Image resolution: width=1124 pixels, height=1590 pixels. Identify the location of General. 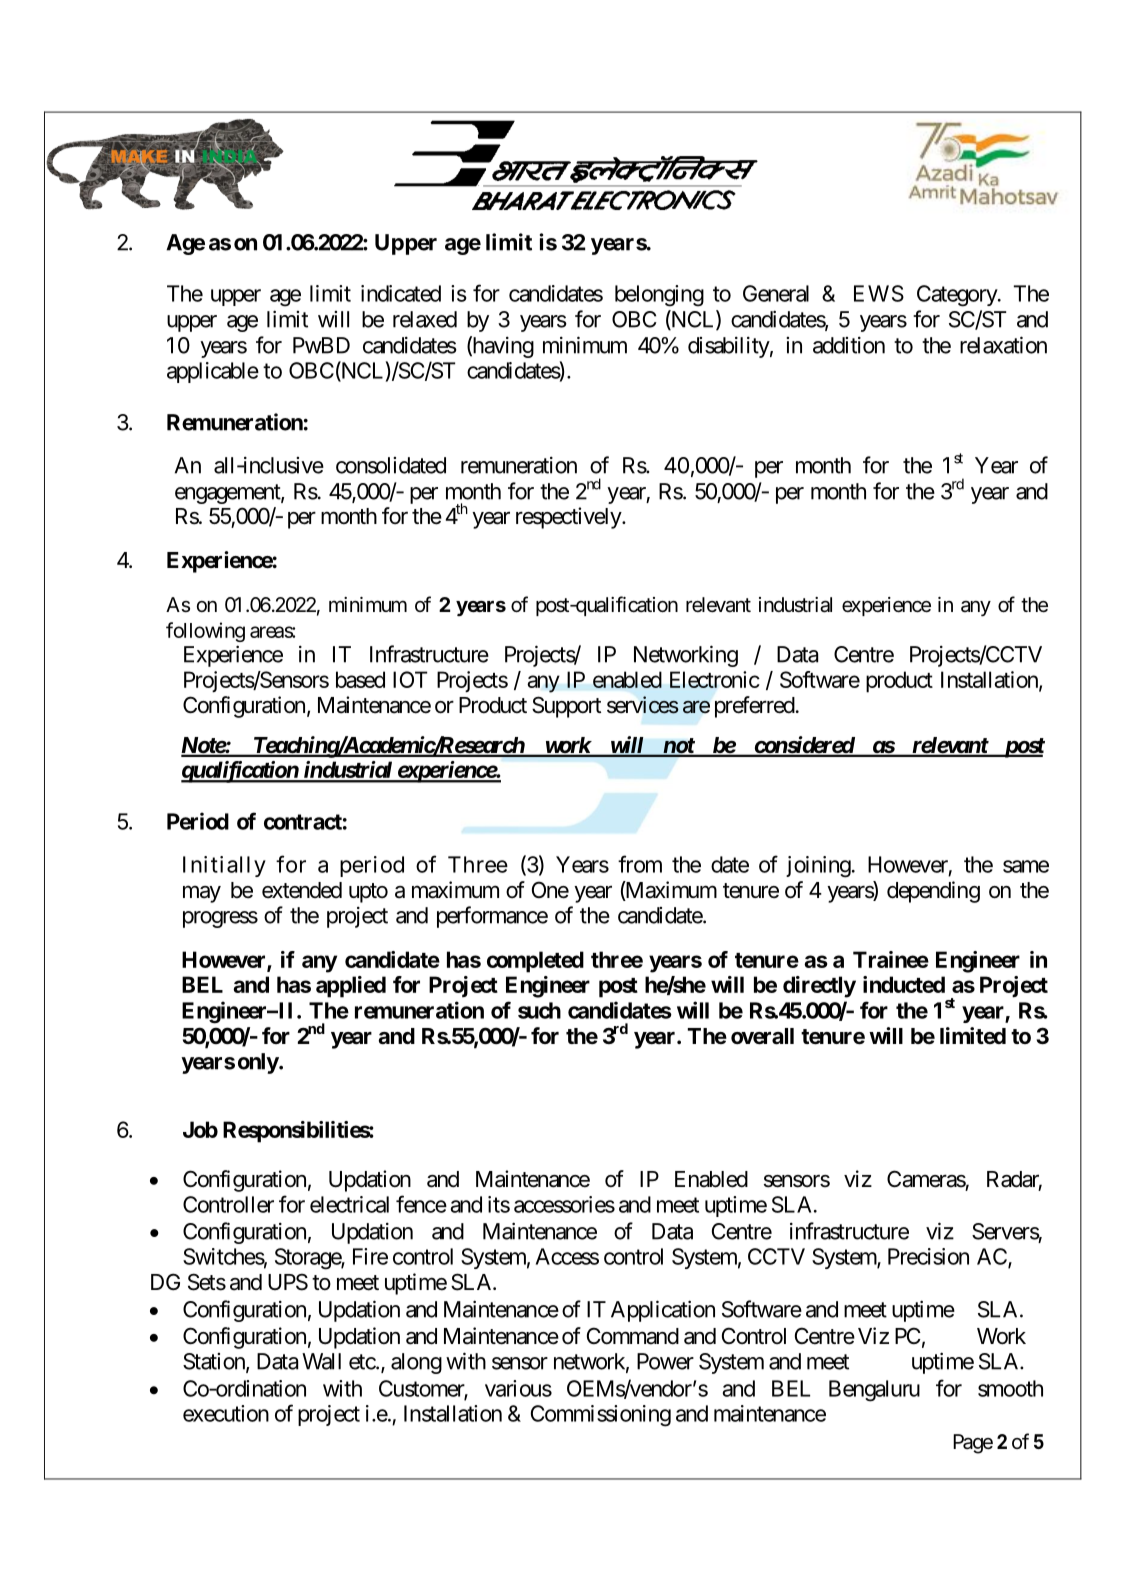
(776, 293).
